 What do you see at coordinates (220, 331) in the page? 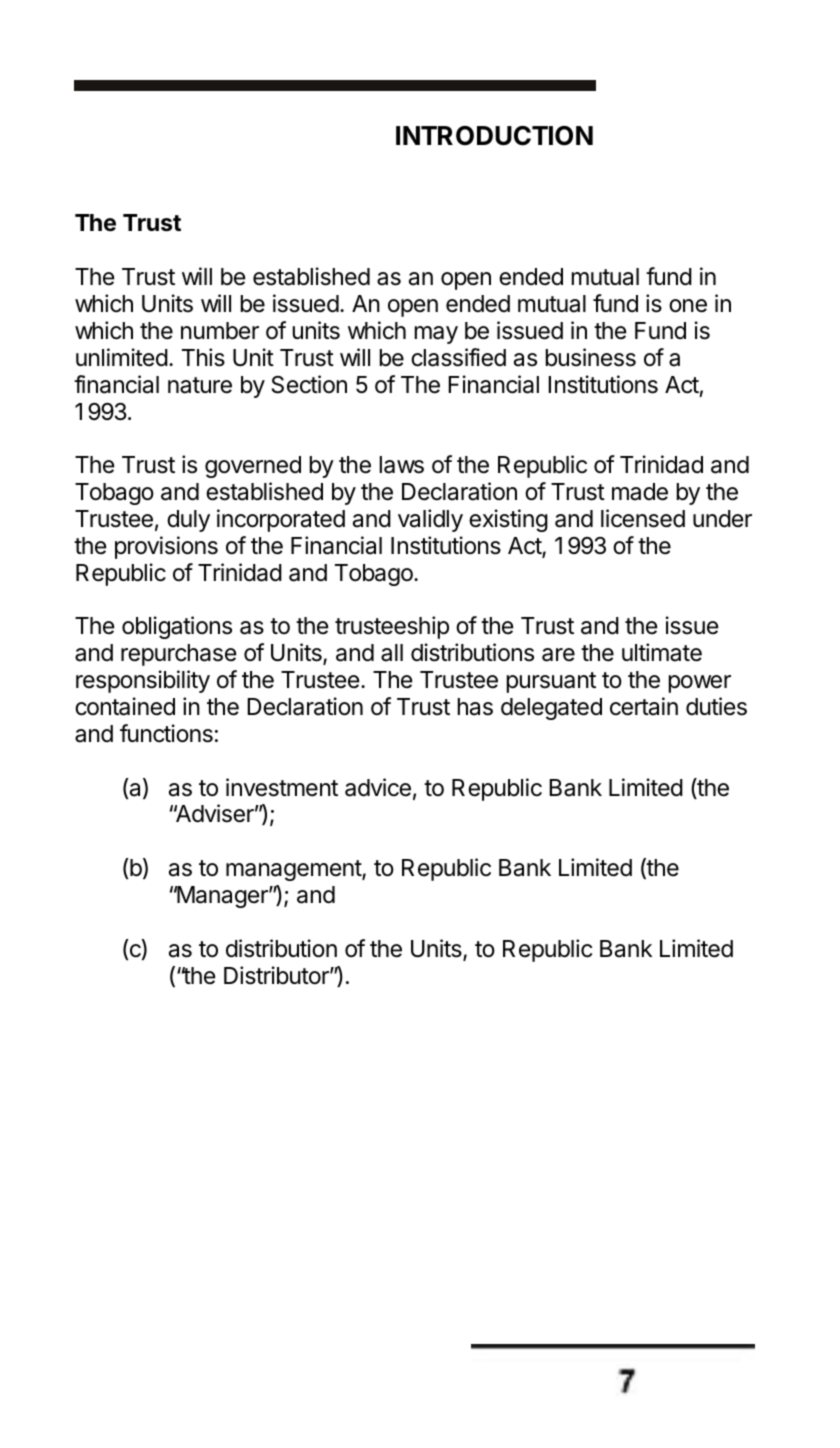
I see `number` at bounding box center [220, 331].
